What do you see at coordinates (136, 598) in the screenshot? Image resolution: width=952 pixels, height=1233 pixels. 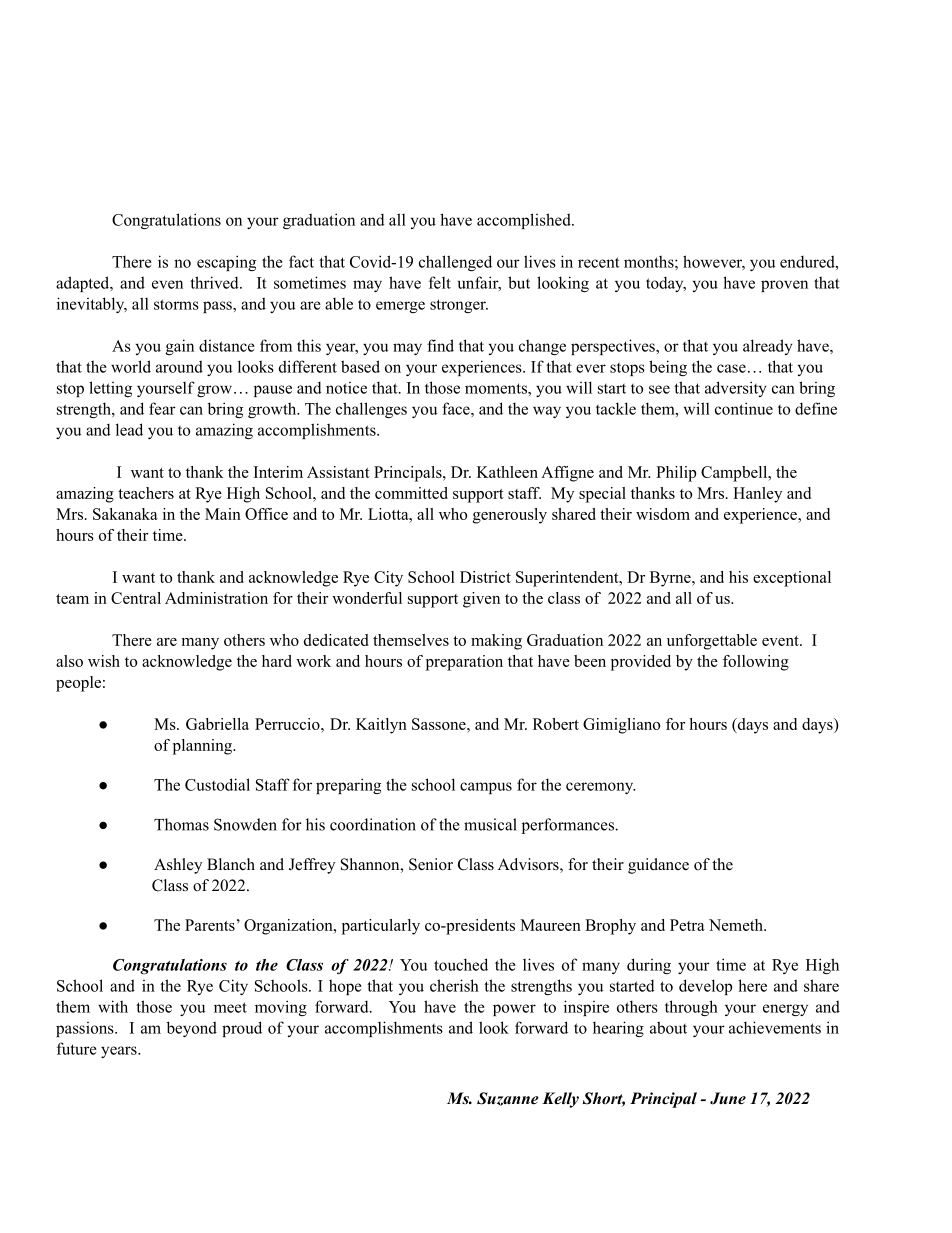 I see `Central` at bounding box center [136, 598].
